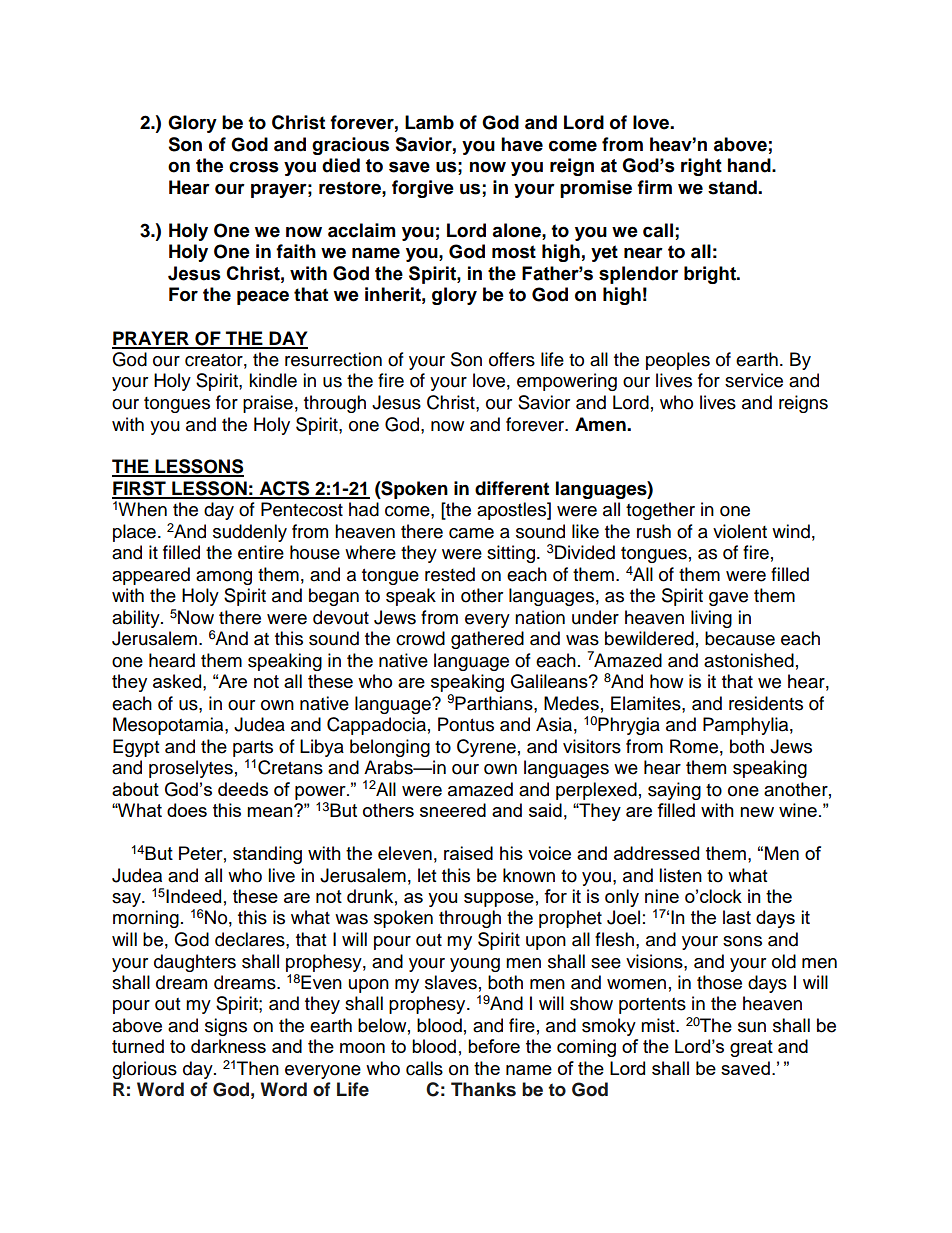  Describe the element at coordinates (512, 359) in the screenshot. I see `offers` at that location.
